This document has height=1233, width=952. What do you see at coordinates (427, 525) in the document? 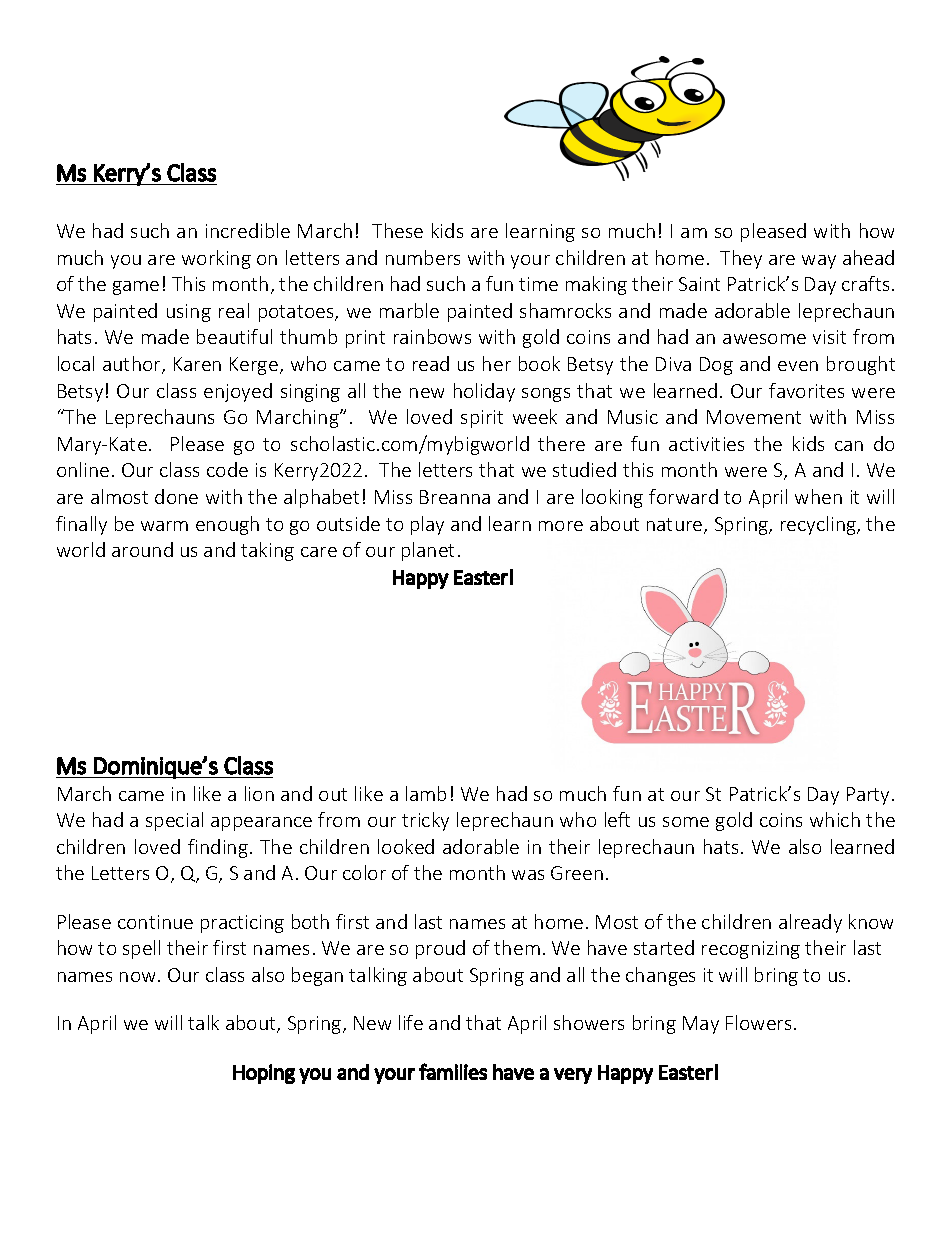
I see `play` at bounding box center [427, 525].
